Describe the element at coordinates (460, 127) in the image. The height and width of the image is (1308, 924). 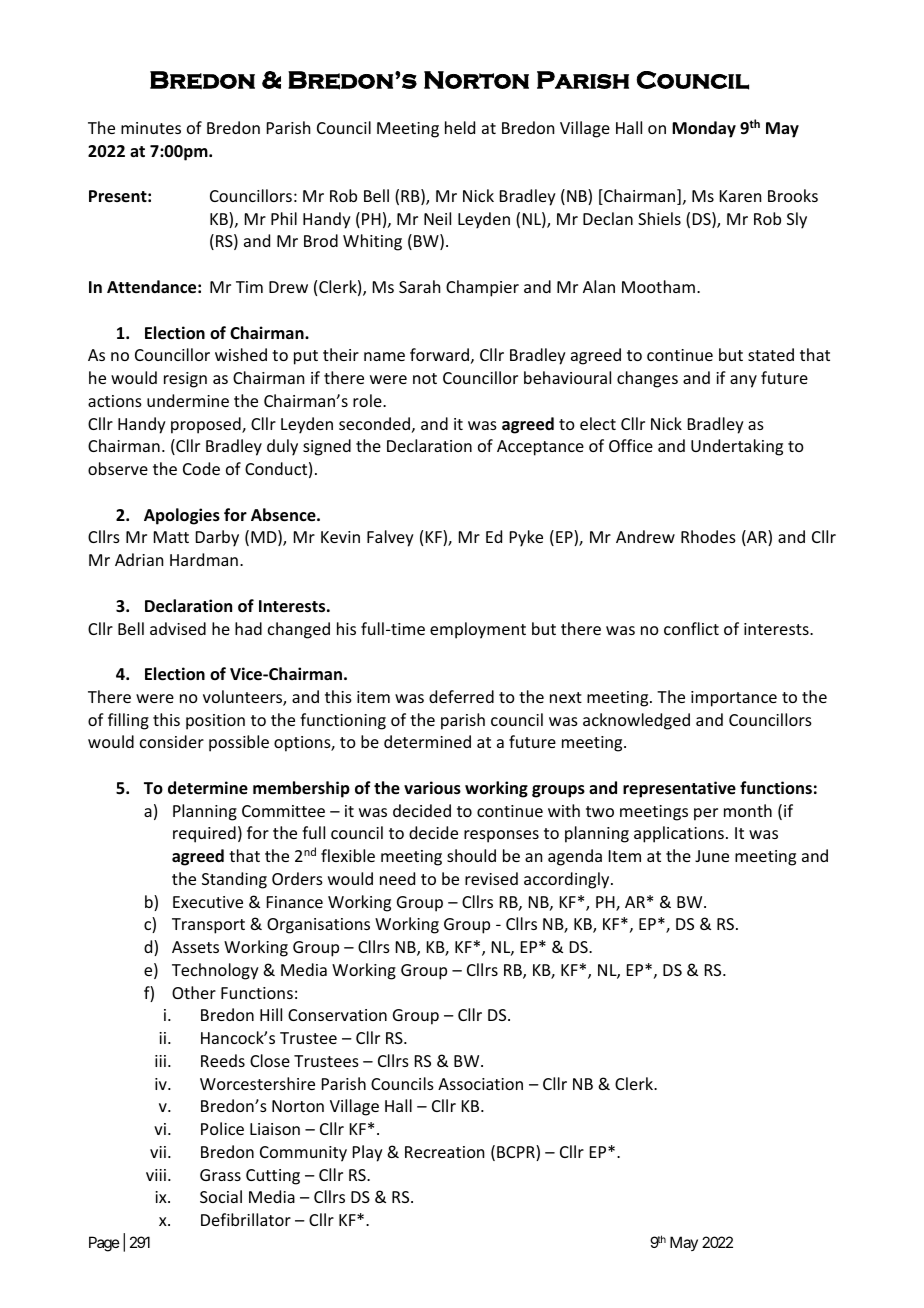
I see `held` at that location.
